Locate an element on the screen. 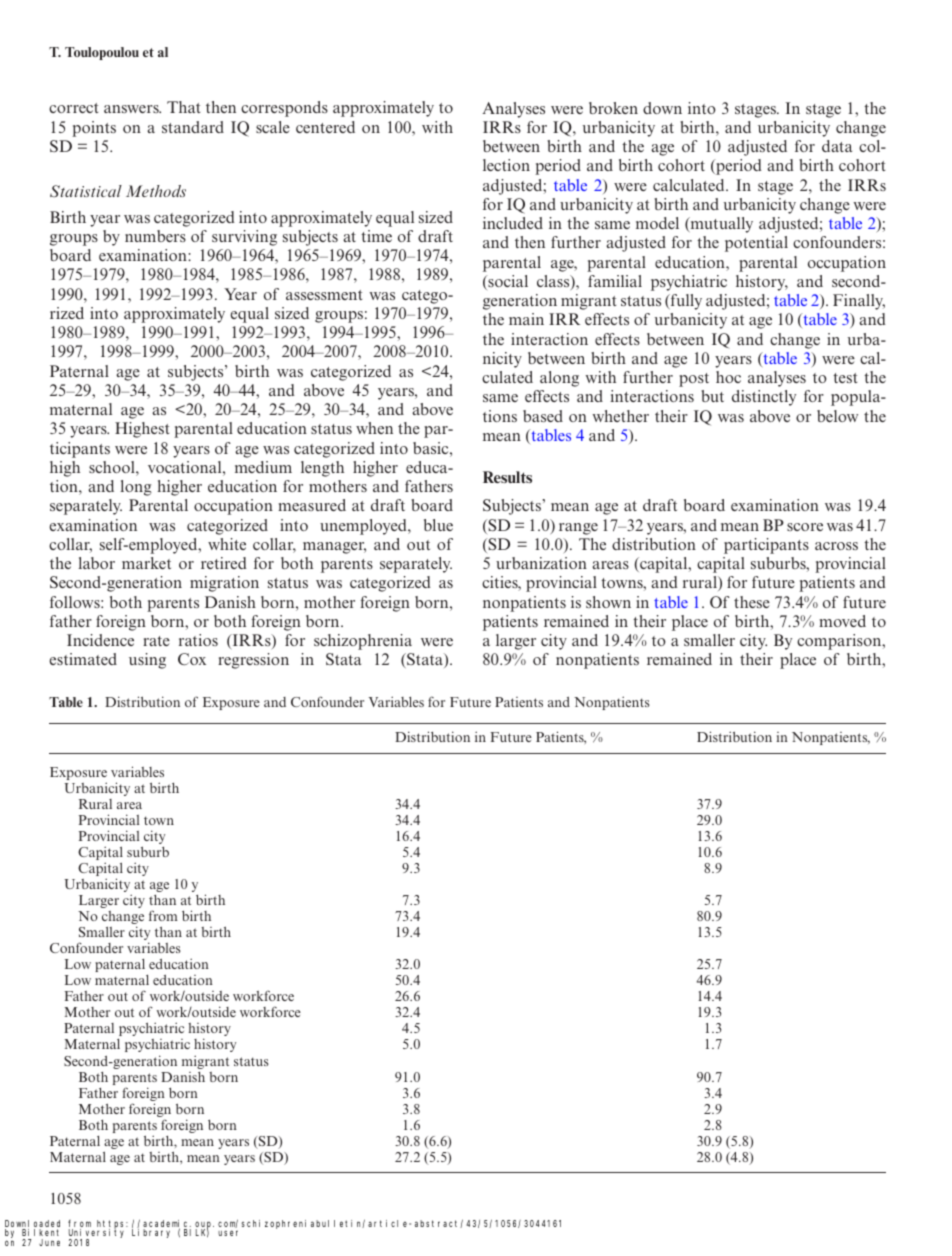  centered is located at coordinates (325, 127).
